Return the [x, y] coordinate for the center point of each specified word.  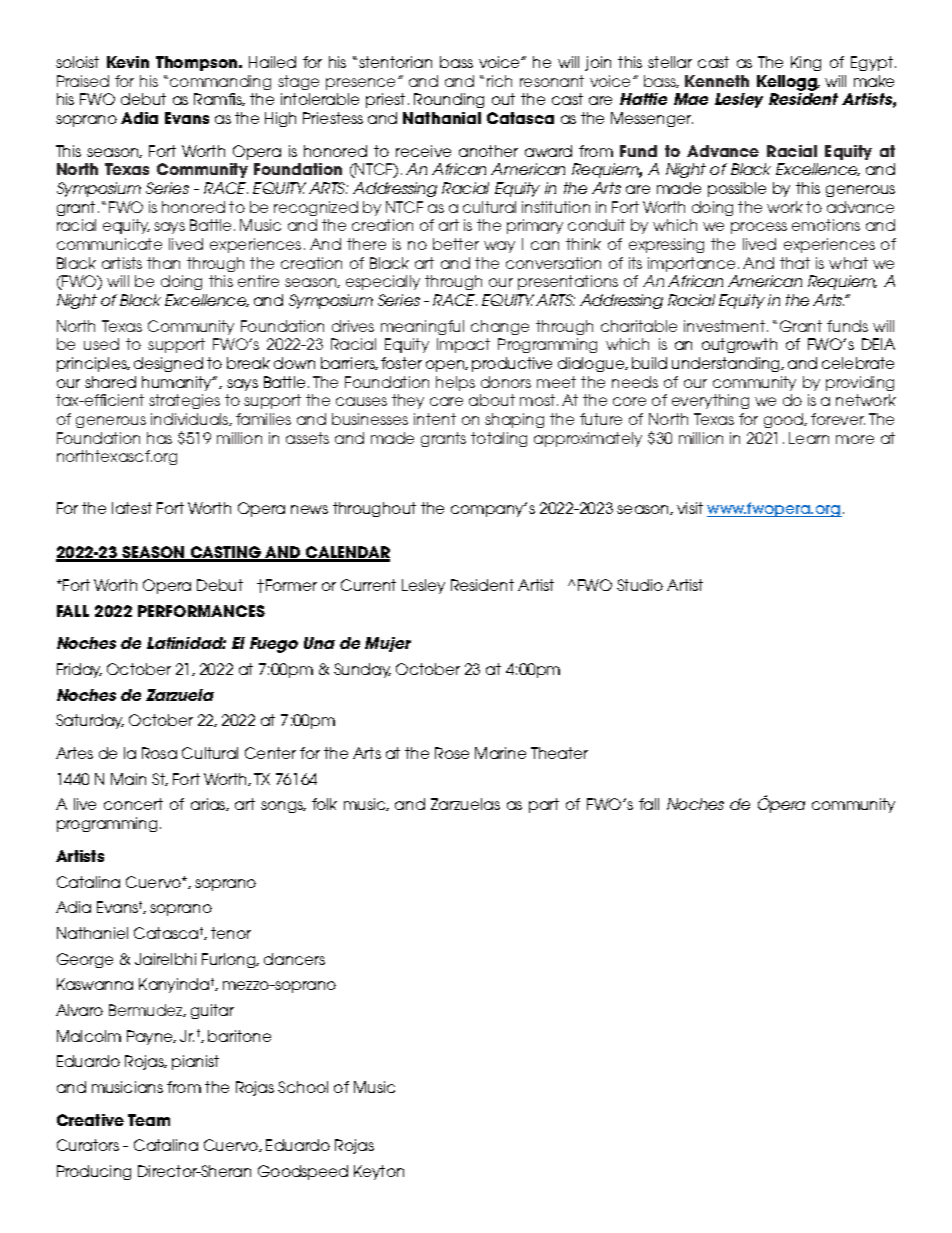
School [303, 1087]
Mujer [388, 644]
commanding [220, 82]
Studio [640, 585]
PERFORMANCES [201, 611]
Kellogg [788, 83]
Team [149, 1120]
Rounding [449, 100]
